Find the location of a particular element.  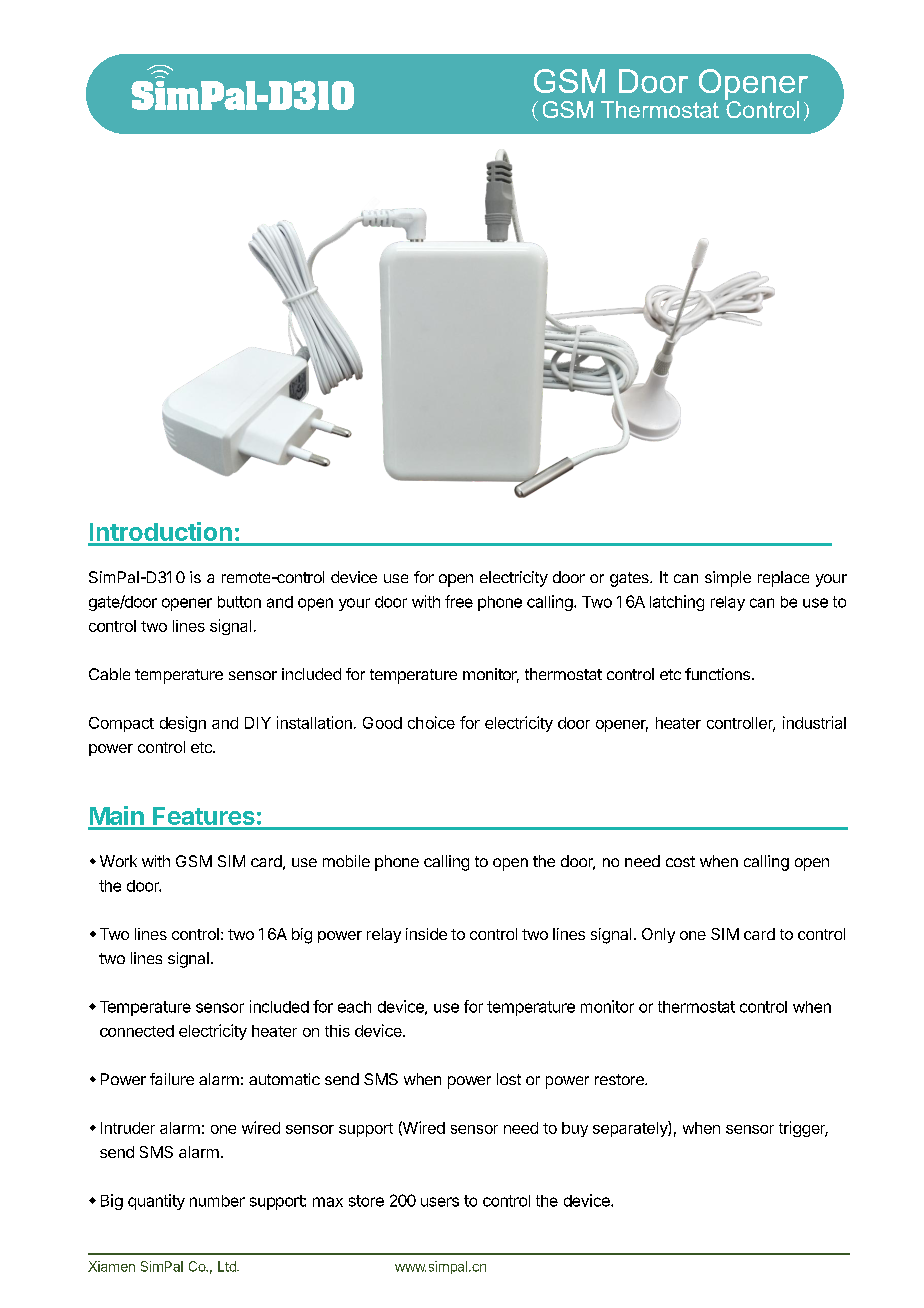

Only is located at coordinates (658, 935).
